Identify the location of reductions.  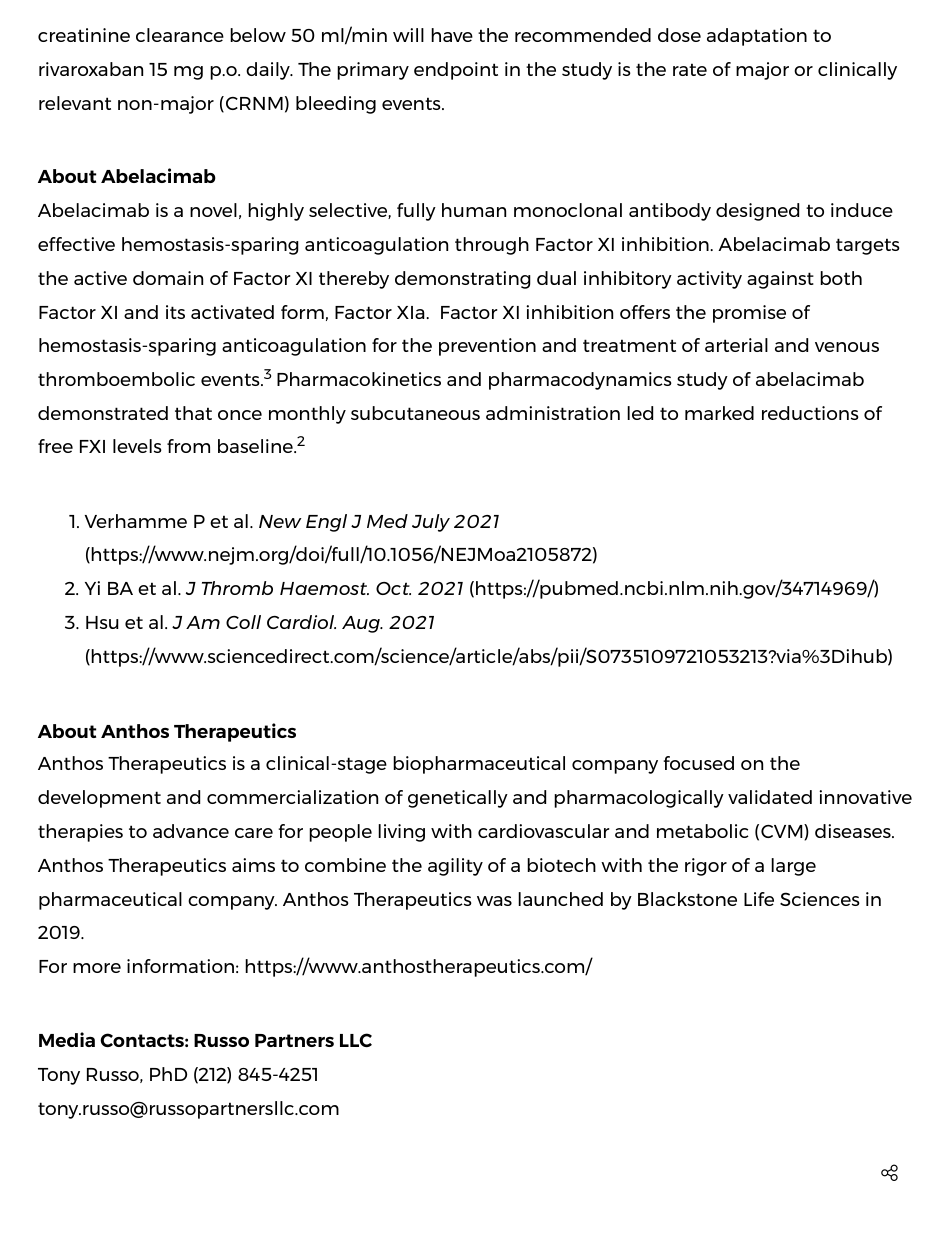
(810, 413).
